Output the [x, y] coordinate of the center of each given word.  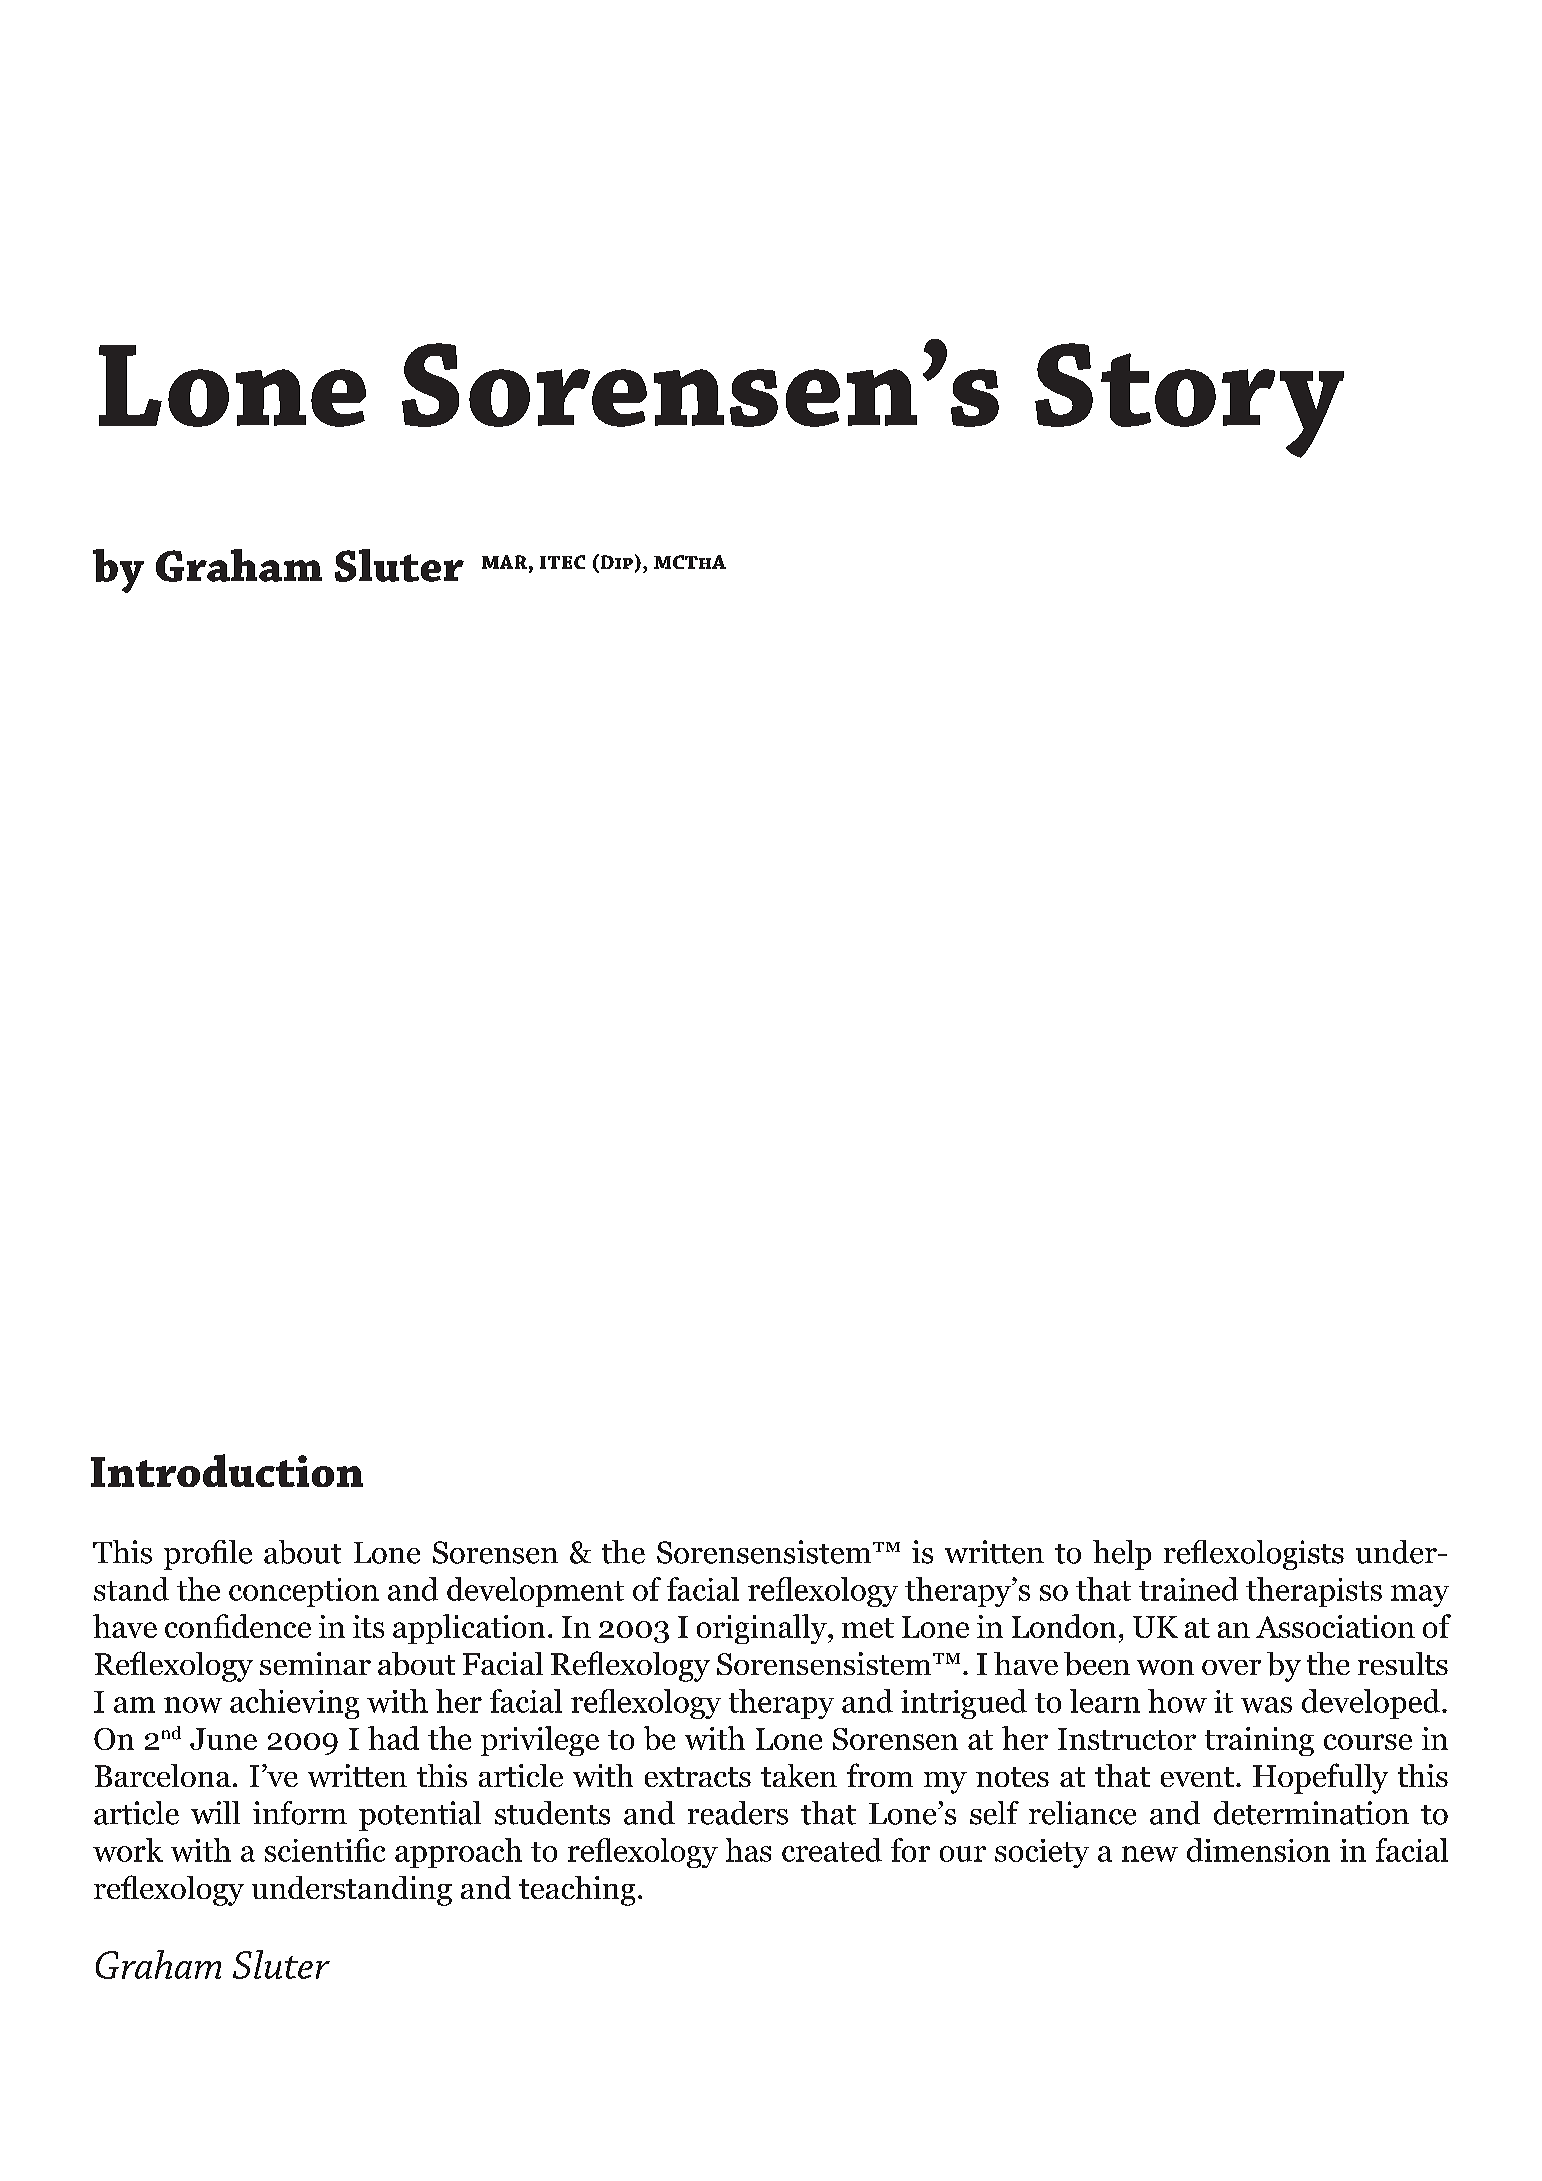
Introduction [227, 1470]
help [1122, 1555]
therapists [1314, 1592]
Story [1189, 400]
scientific [325, 1850]
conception [304, 1592]
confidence [238, 1626]
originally [763, 1629]
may [1420, 1596]
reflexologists [1254, 1555]
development [535, 1592]
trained [1188, 1589]
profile [208, 1555]
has [748, 1850]
